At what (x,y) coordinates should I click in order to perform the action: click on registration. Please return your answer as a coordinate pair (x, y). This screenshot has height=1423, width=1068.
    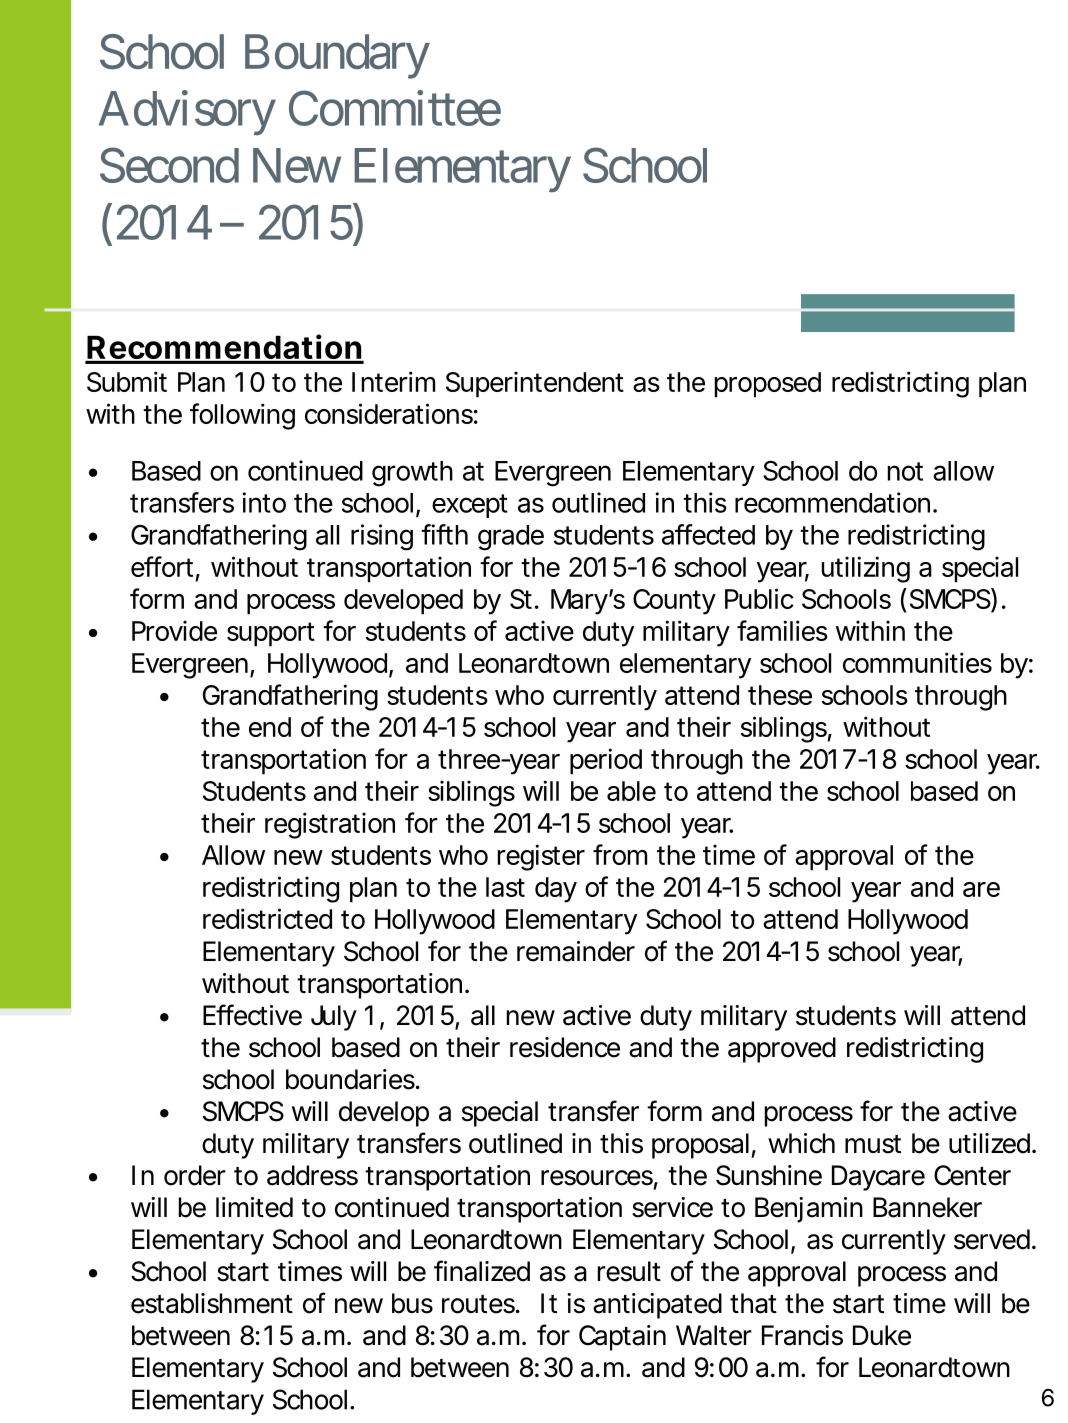
    Looking at the image, I should click on (330, 825).
